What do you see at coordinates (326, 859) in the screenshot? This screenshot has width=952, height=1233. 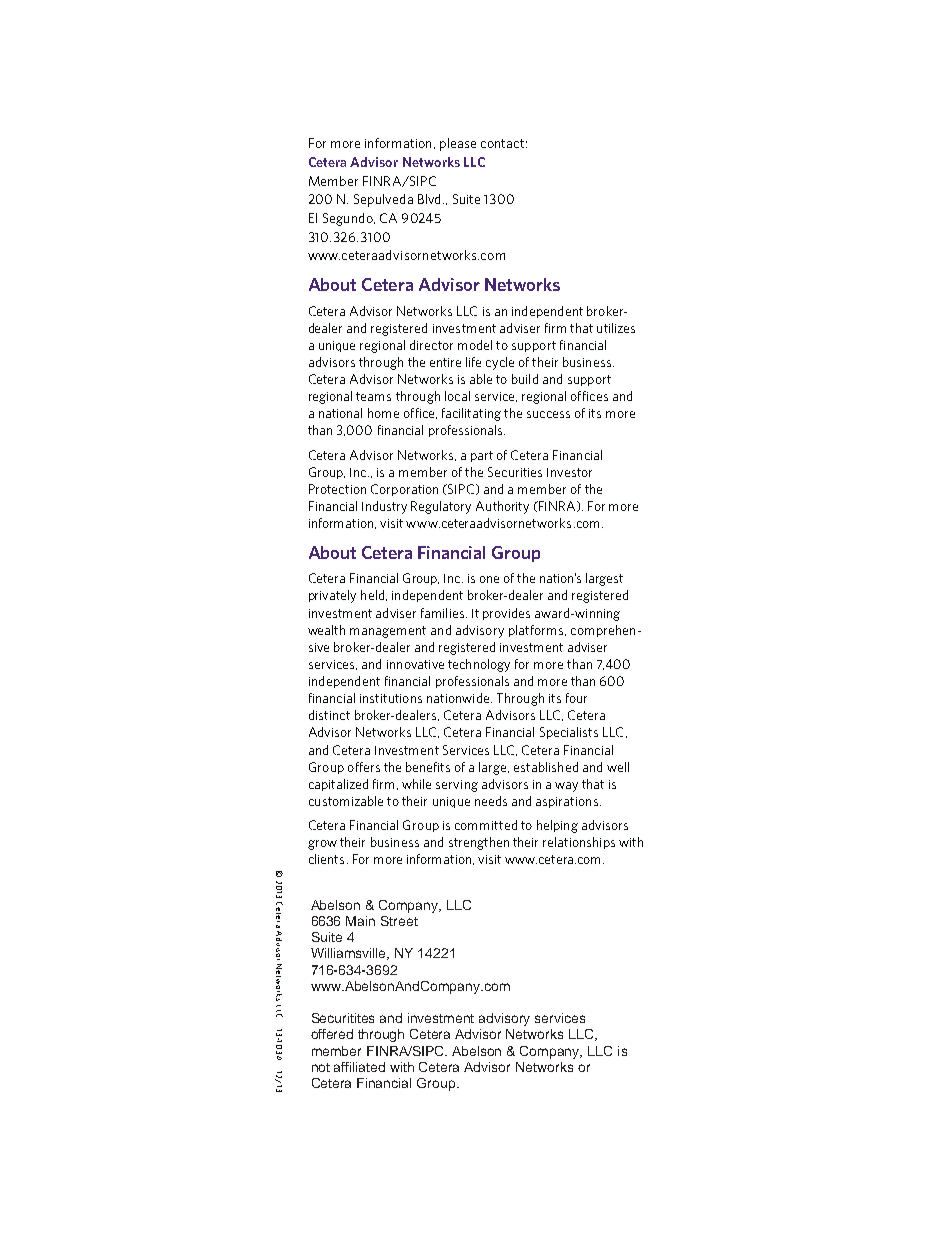 I see `clients` at bounding box center [326, 859].
